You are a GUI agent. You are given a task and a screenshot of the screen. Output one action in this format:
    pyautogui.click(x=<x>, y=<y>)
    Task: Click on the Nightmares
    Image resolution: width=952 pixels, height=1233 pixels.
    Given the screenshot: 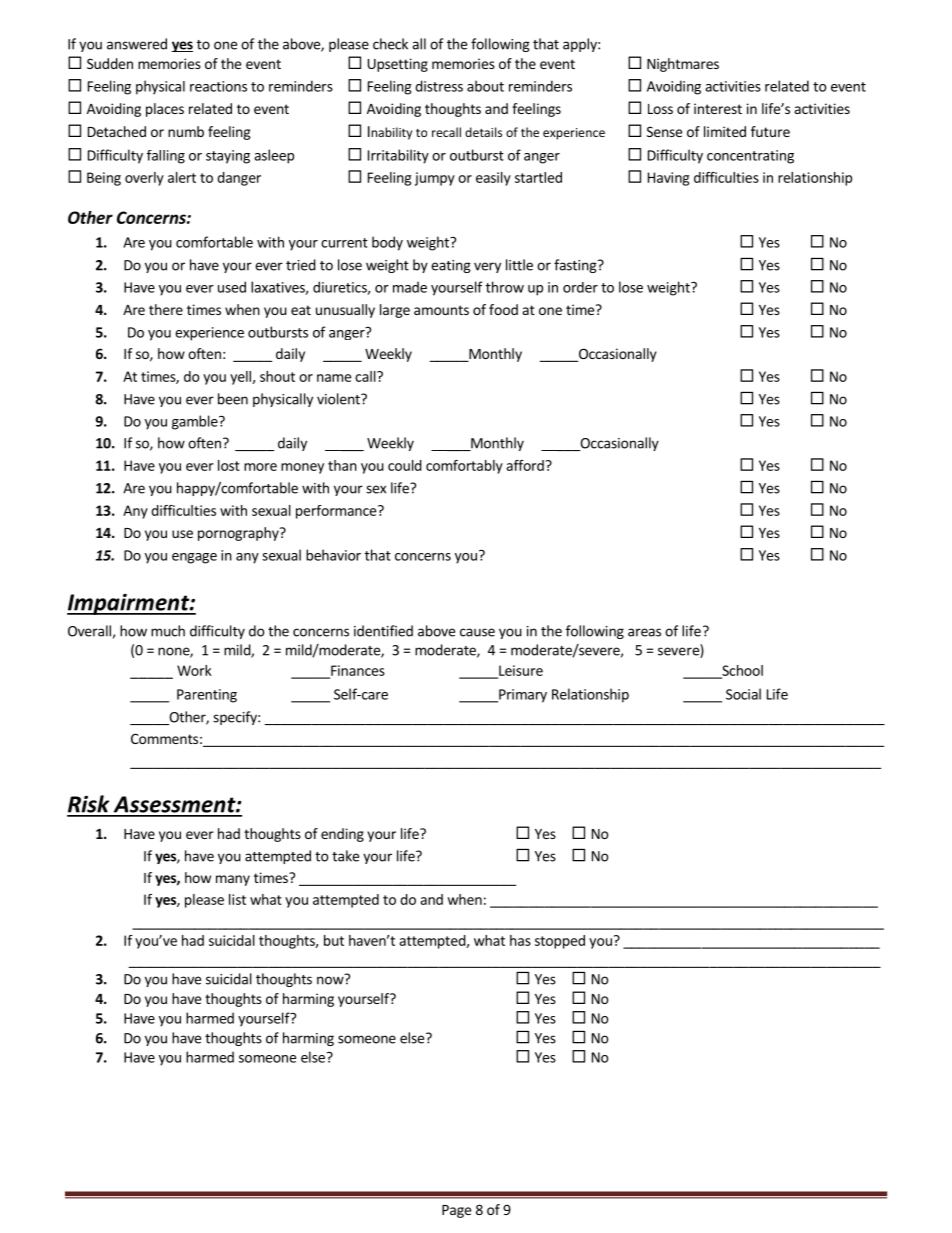 What is the action you would take?
    pyautogui.click(x=683, y=65)
